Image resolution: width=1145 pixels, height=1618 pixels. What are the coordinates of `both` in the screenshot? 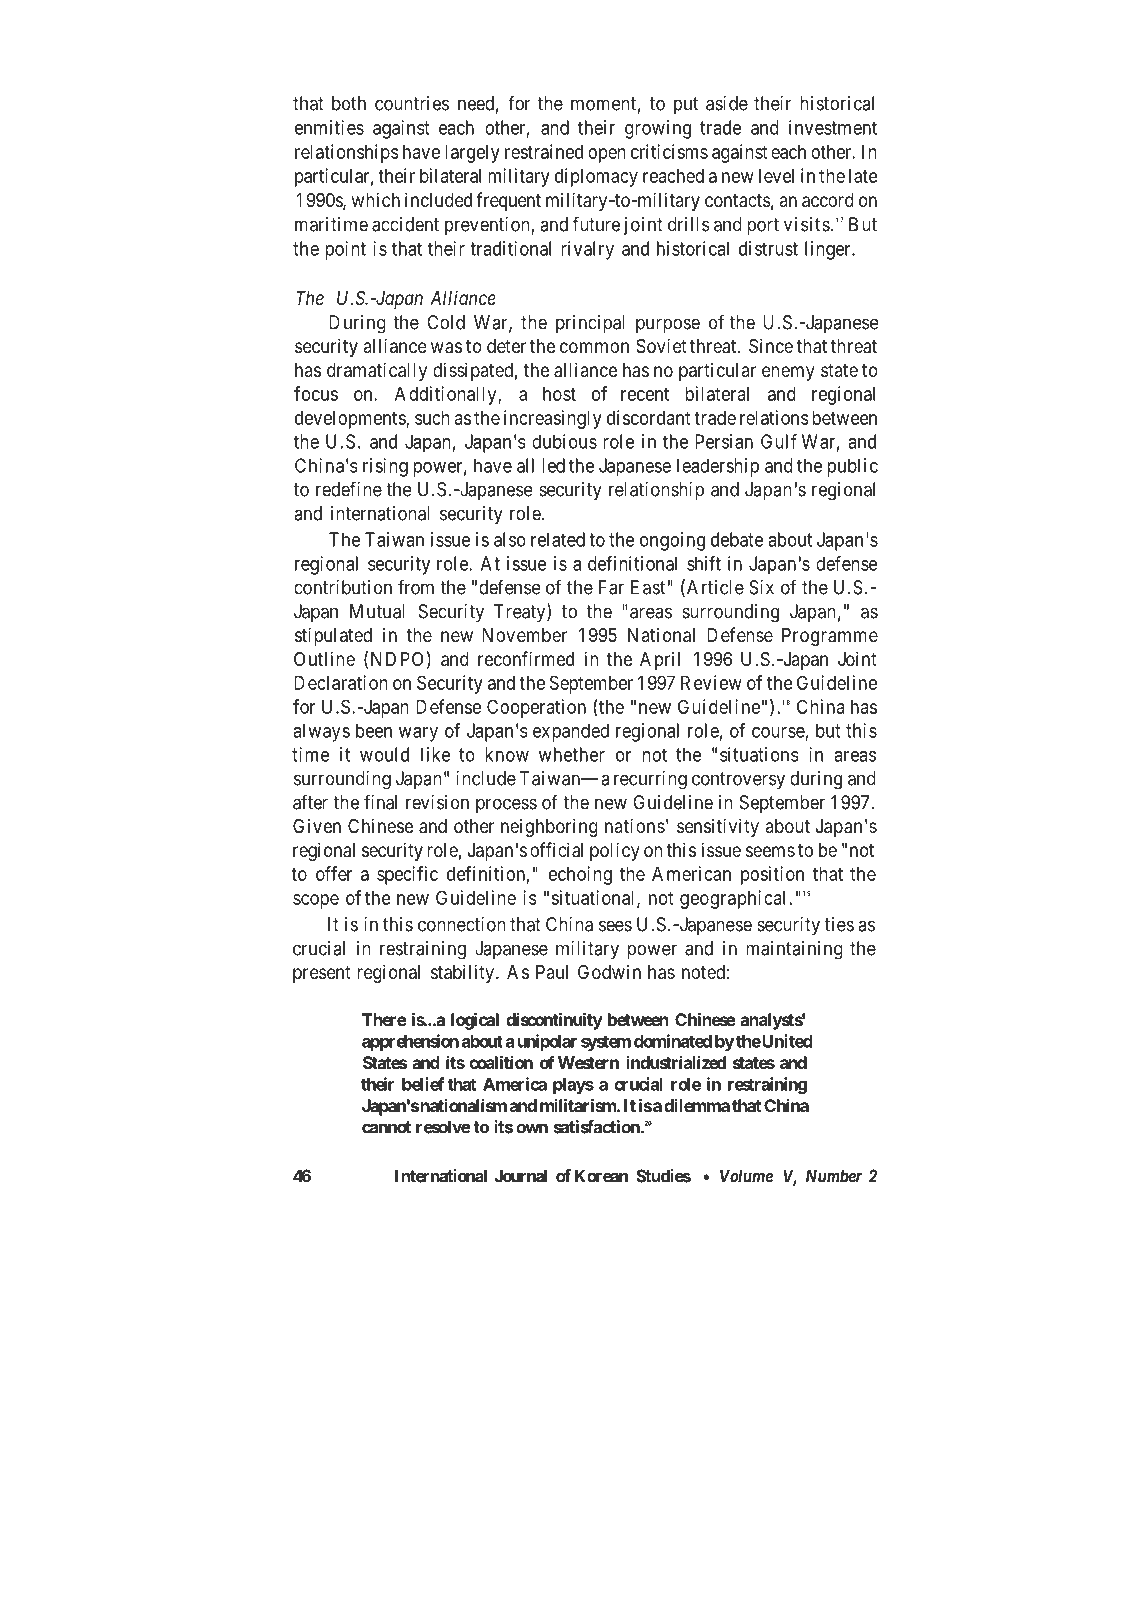 It's located at (349, 103).
